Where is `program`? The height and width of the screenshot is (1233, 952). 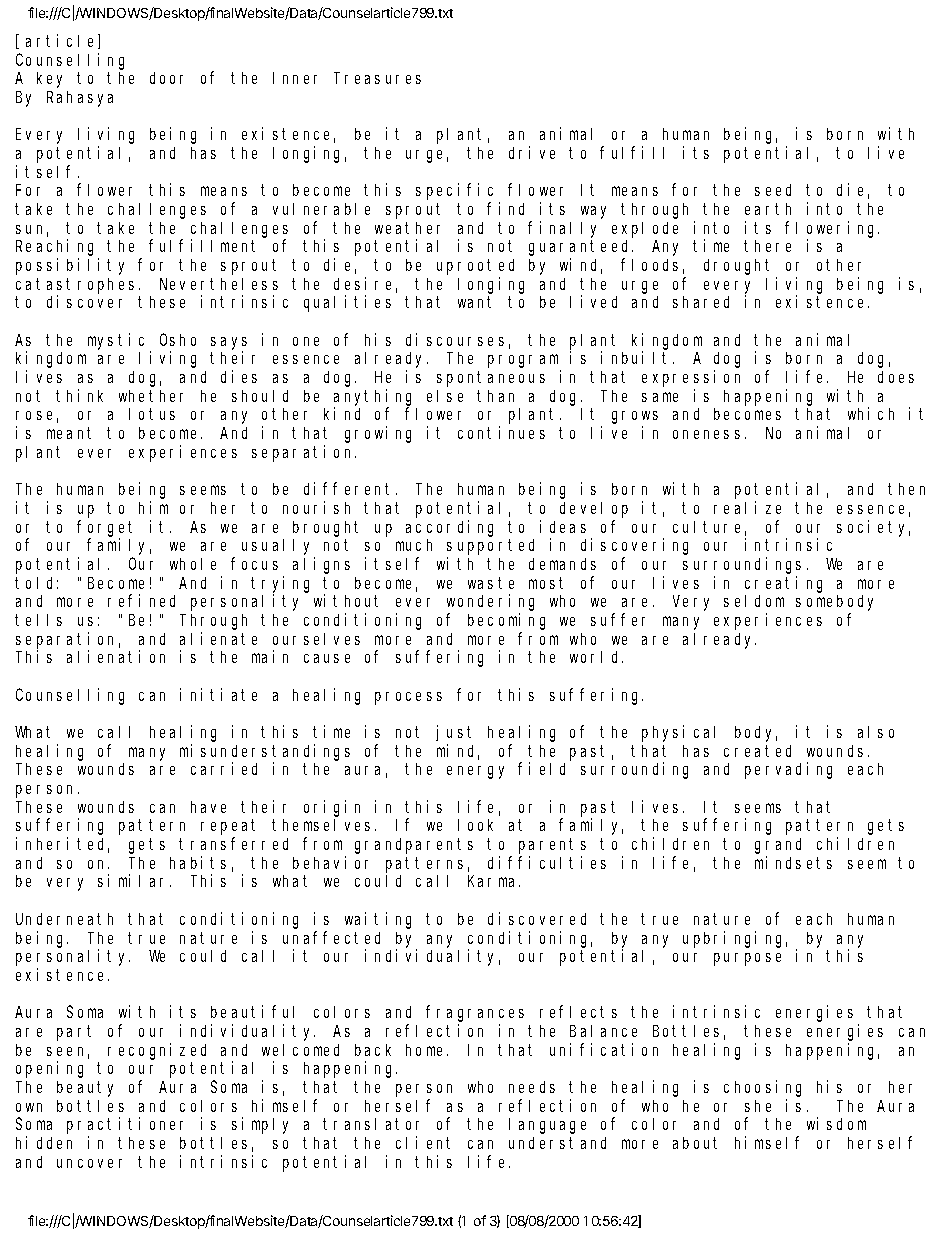
program is located at coordinates (523, 361).
